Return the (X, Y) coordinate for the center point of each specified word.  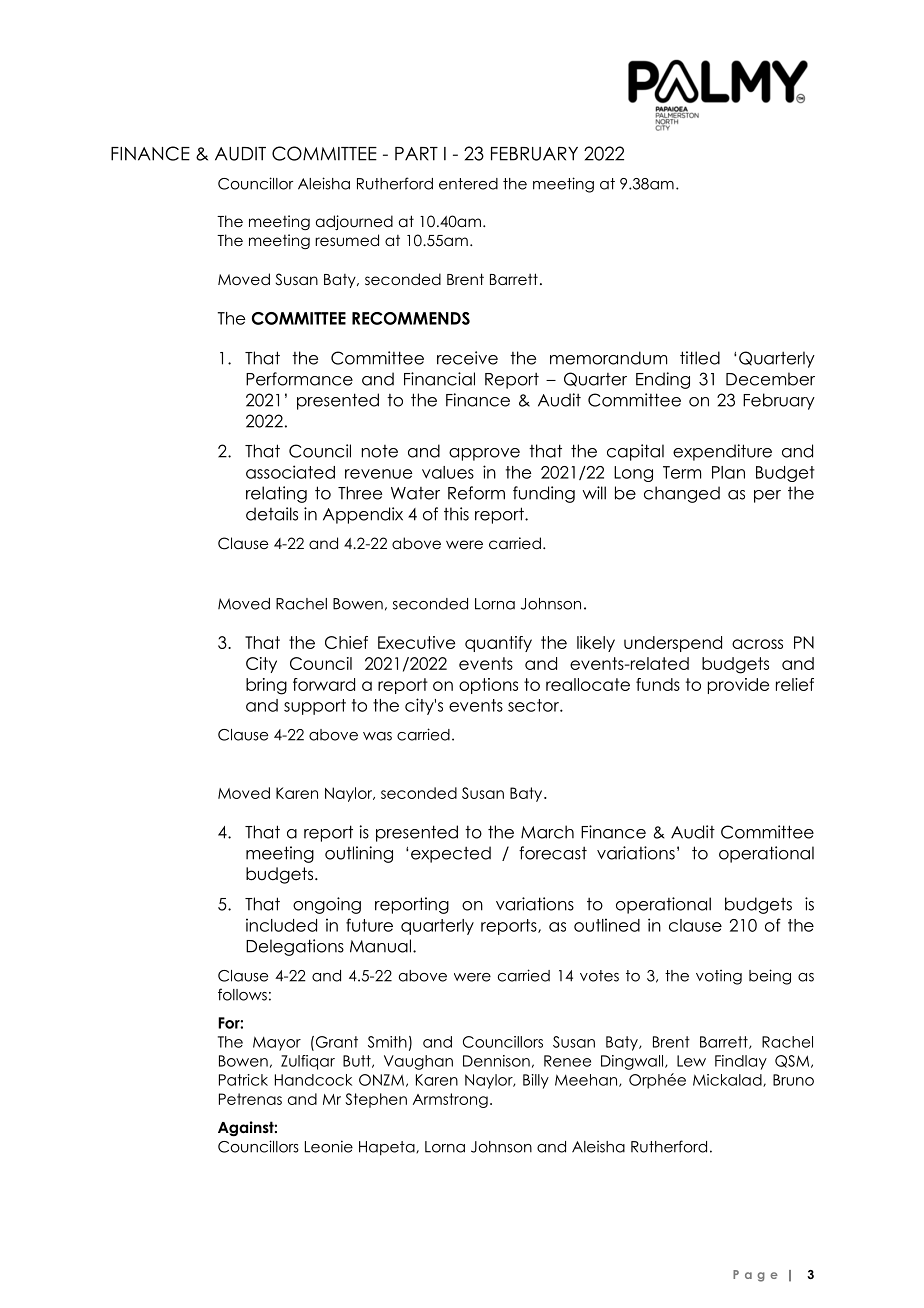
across (757, 644)
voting (719, 977)
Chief (346, 642)
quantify (498, 644)
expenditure (722, 452)
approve (484, 454)
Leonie (329, 1146)
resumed (347, 240)
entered (468, 184)
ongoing (327, 905)
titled (700, 358)
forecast (553, 853)
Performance (299, 379)
